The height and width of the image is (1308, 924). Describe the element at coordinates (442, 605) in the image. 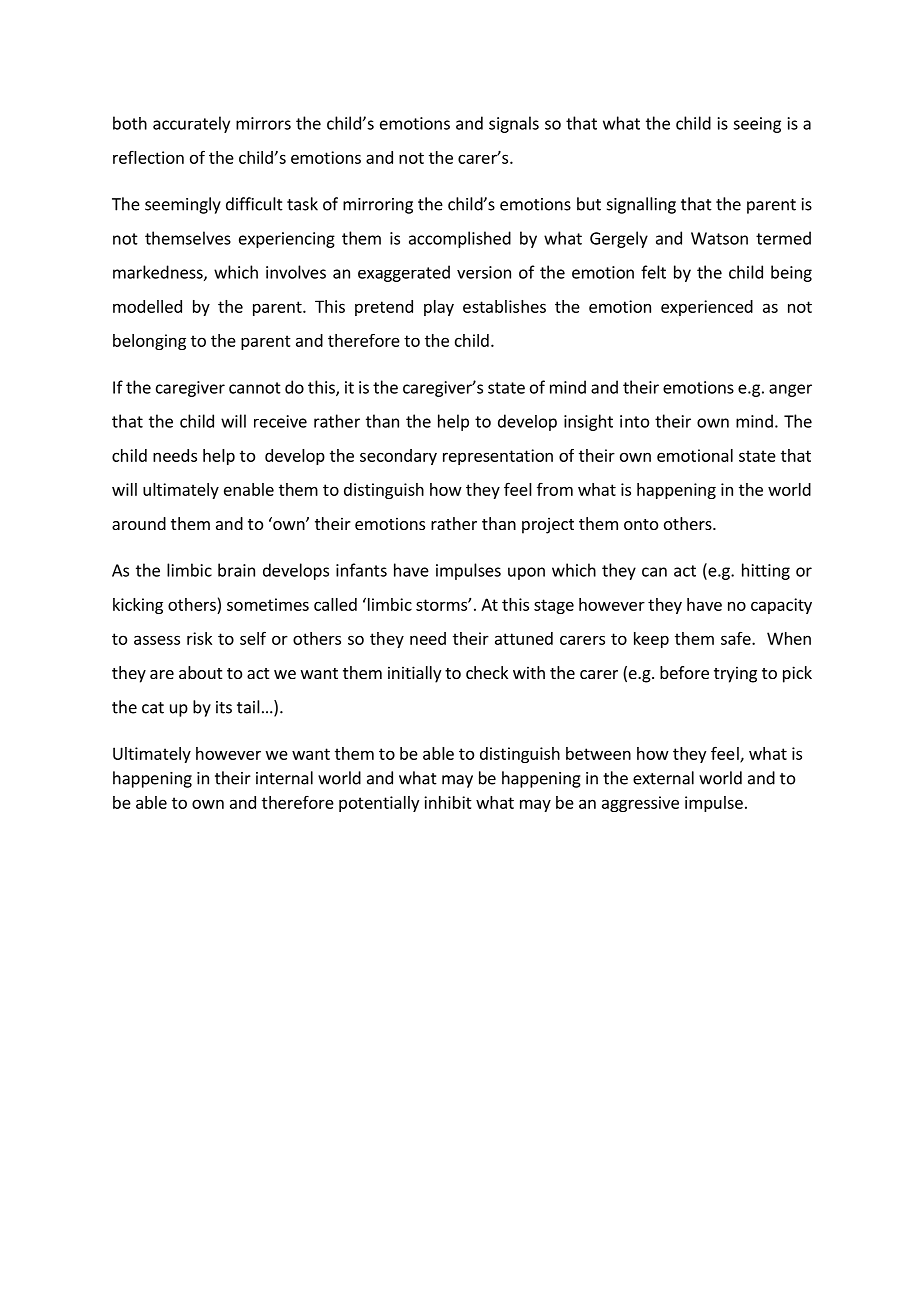

I see `storms` at that location.
